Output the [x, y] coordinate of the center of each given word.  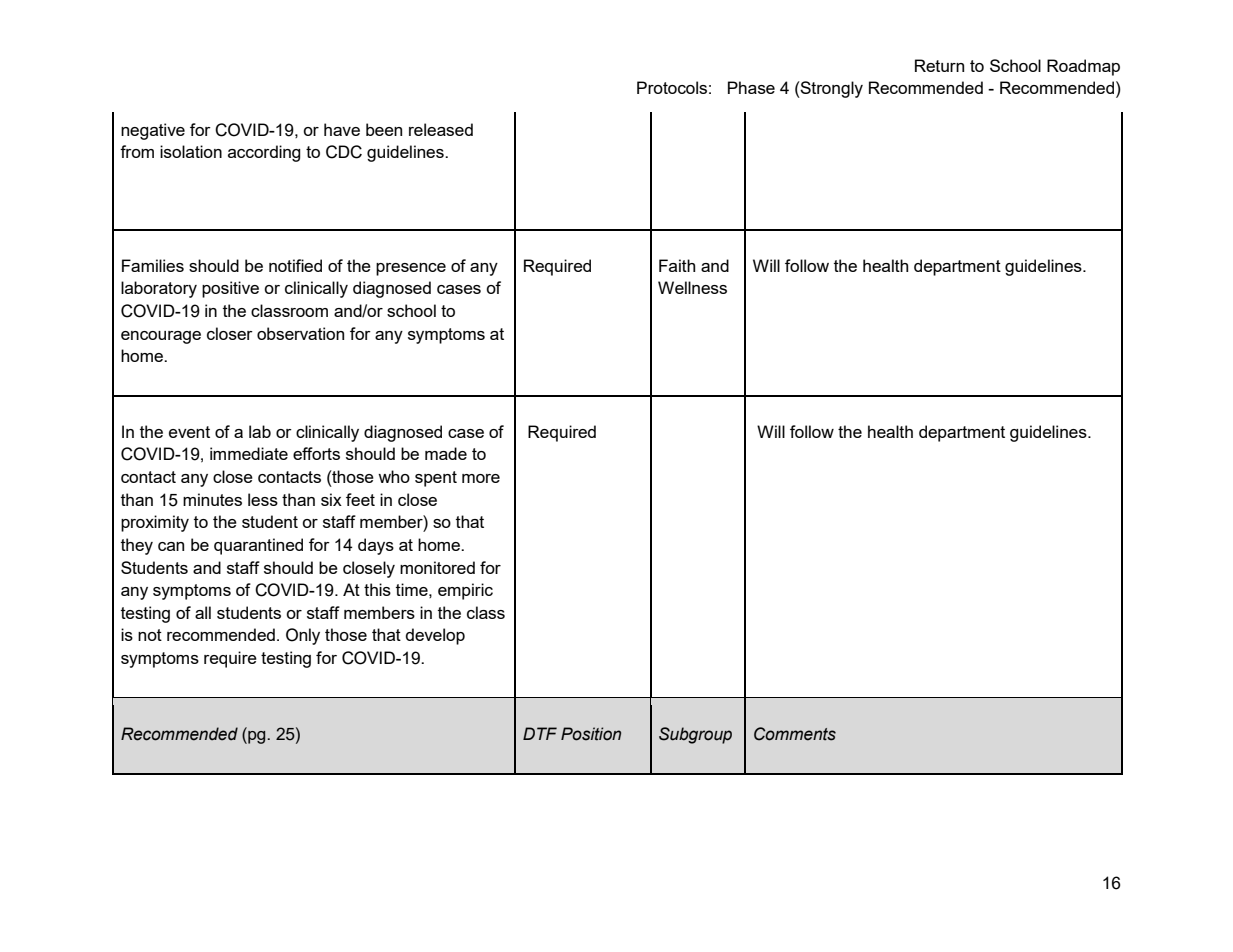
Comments [795, 734]
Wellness [692, 287]
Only [303, 636]
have [342, 129]
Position [591, 734]
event [189, 432]
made [446, 453]
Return [939, 65]
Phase [751, 87]
